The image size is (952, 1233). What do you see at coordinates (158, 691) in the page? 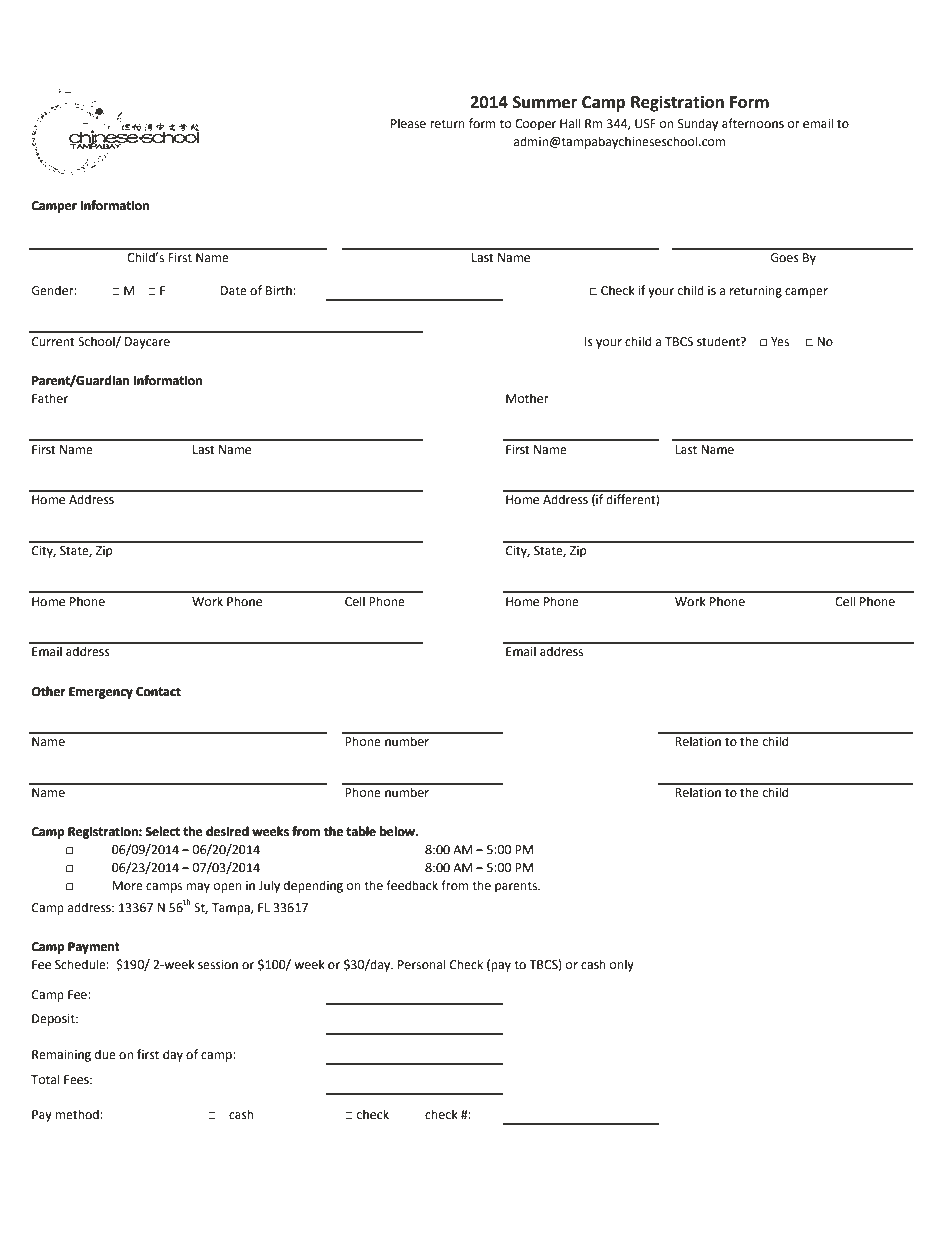
I see `Contact` at bounding box center [158, 691].
